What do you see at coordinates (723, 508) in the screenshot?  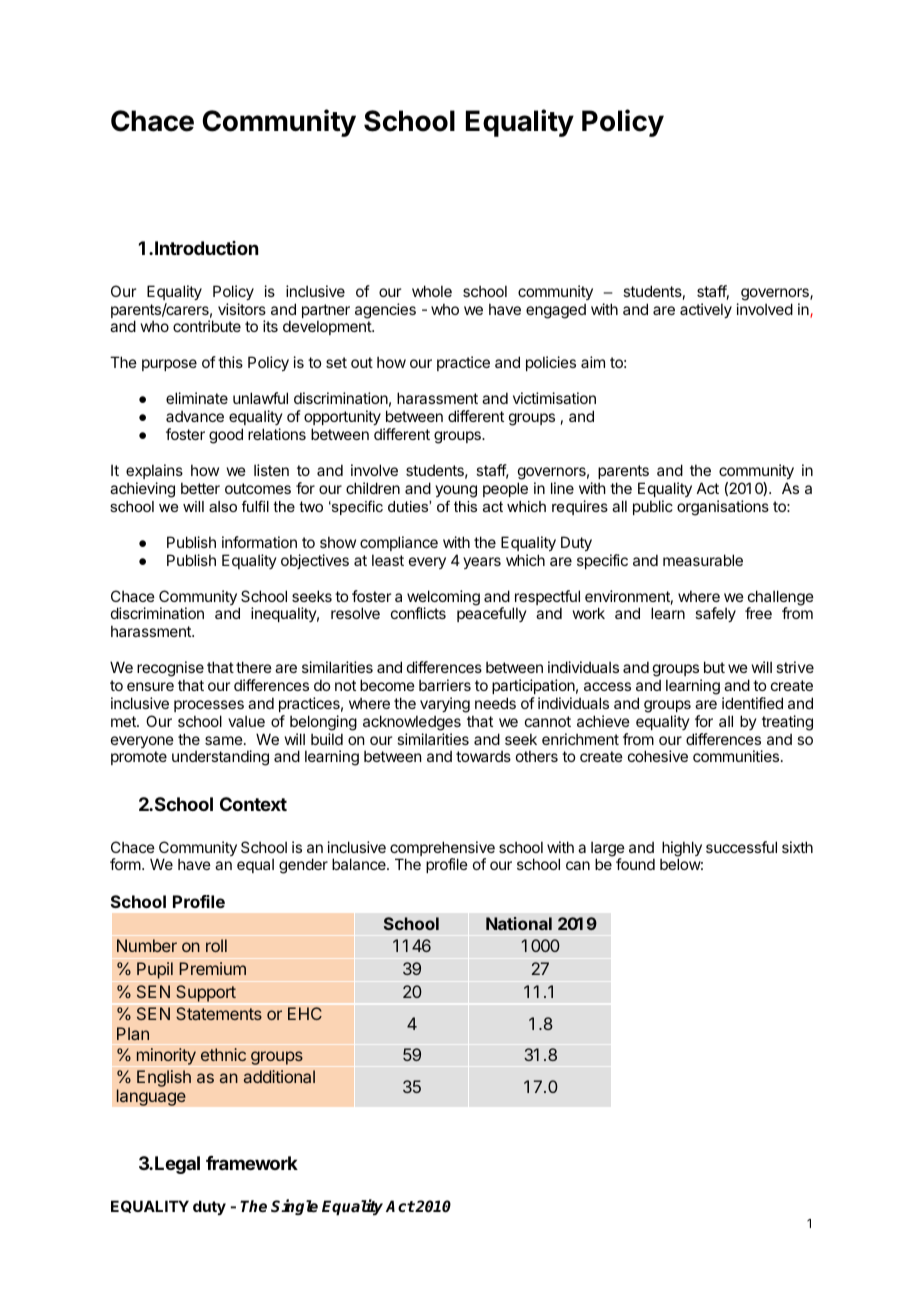 I see `organisations` at bounding box center [723, 508].
